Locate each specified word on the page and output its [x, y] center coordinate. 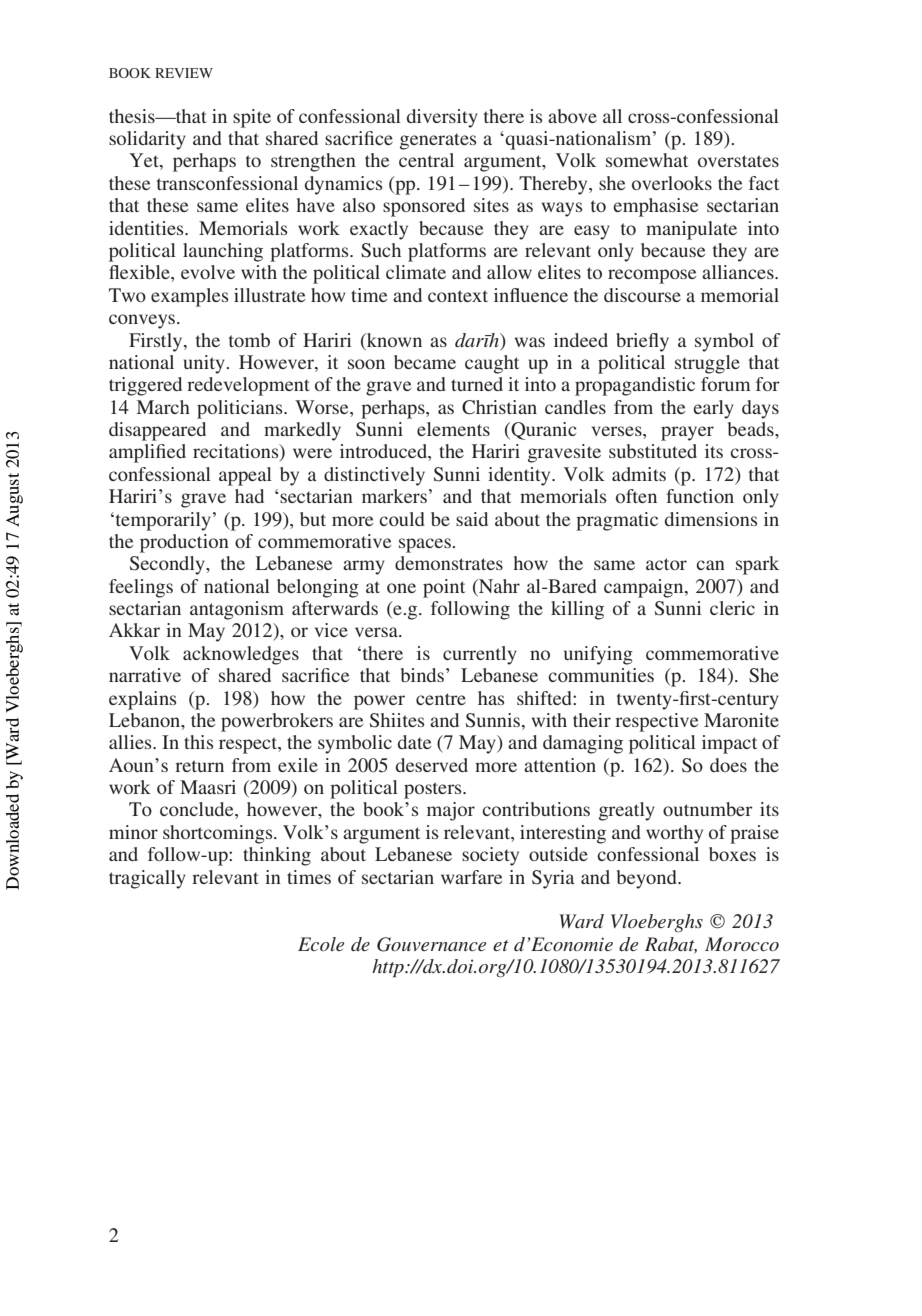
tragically [147, 879]
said [472, 519]
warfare [471, 877]
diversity [442, 118]
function [700, 496]
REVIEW [184, 73]
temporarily [162, 521]
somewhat [647, 160]
